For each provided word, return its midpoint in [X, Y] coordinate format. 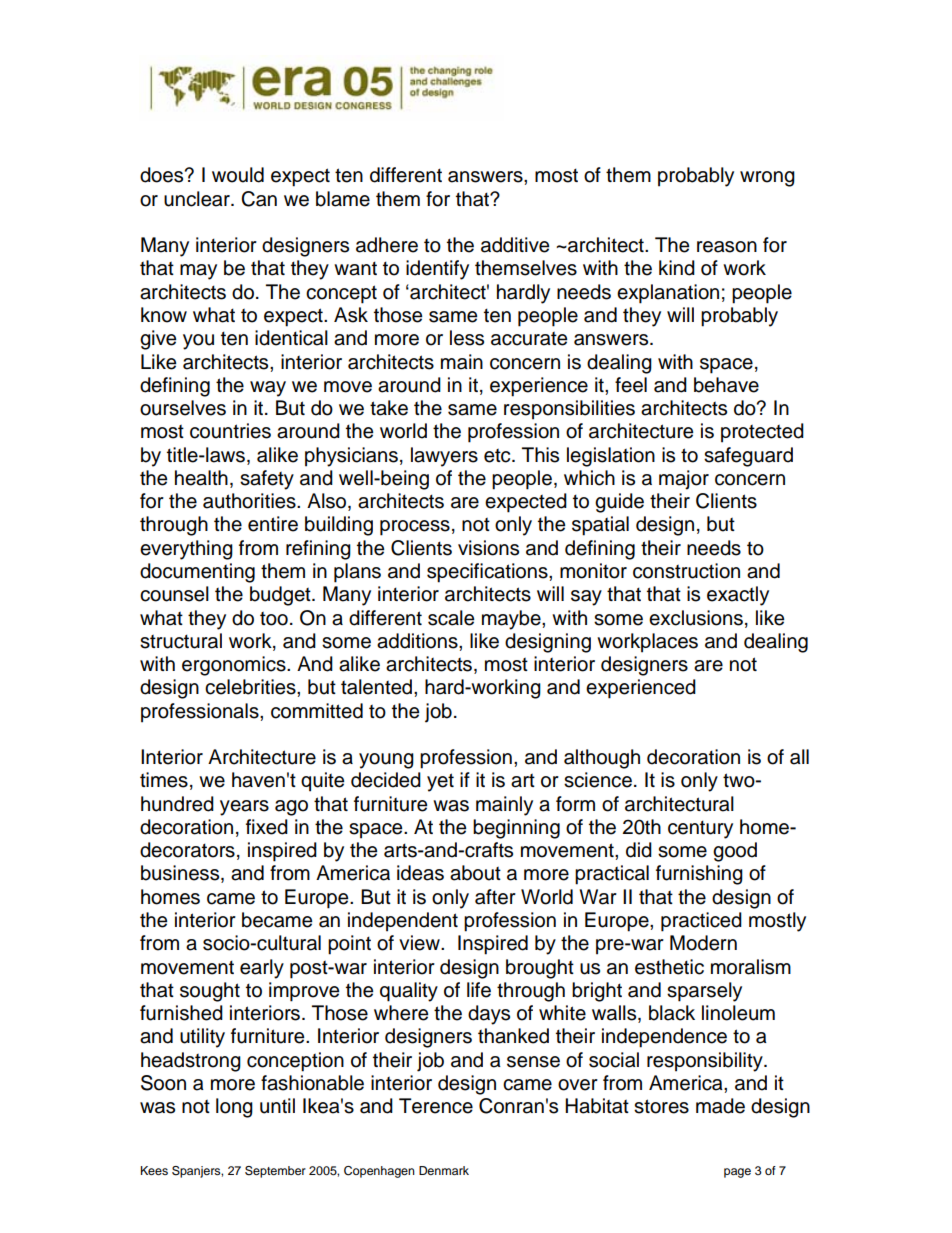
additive [515, 245]
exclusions [696, 618]
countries [230, 431]
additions [418, 641]
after [495, 897]
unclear [198, 199]
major [684, 480]
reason [727, 247]
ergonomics [235, 666]
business [181, 874]
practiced [701, 922]
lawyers [444, 457]
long [234, 1108]
